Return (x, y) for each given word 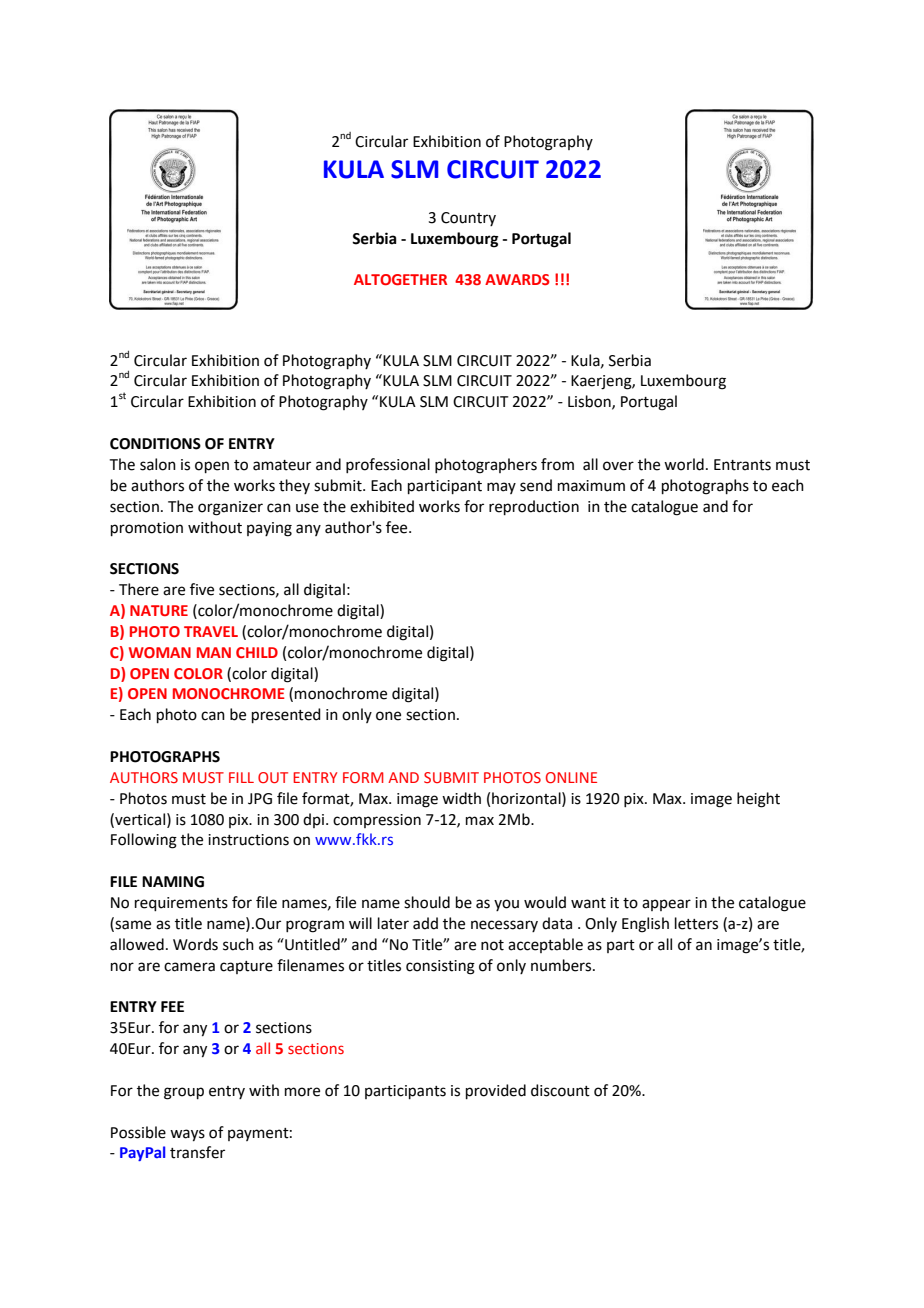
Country (468, 219)
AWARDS (517, 279)
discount (560, 1090)
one (388, 716)
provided (496, 1091)
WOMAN (160, 652)
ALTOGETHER (400, 279)
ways (187, 1135)
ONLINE (571, 777)
